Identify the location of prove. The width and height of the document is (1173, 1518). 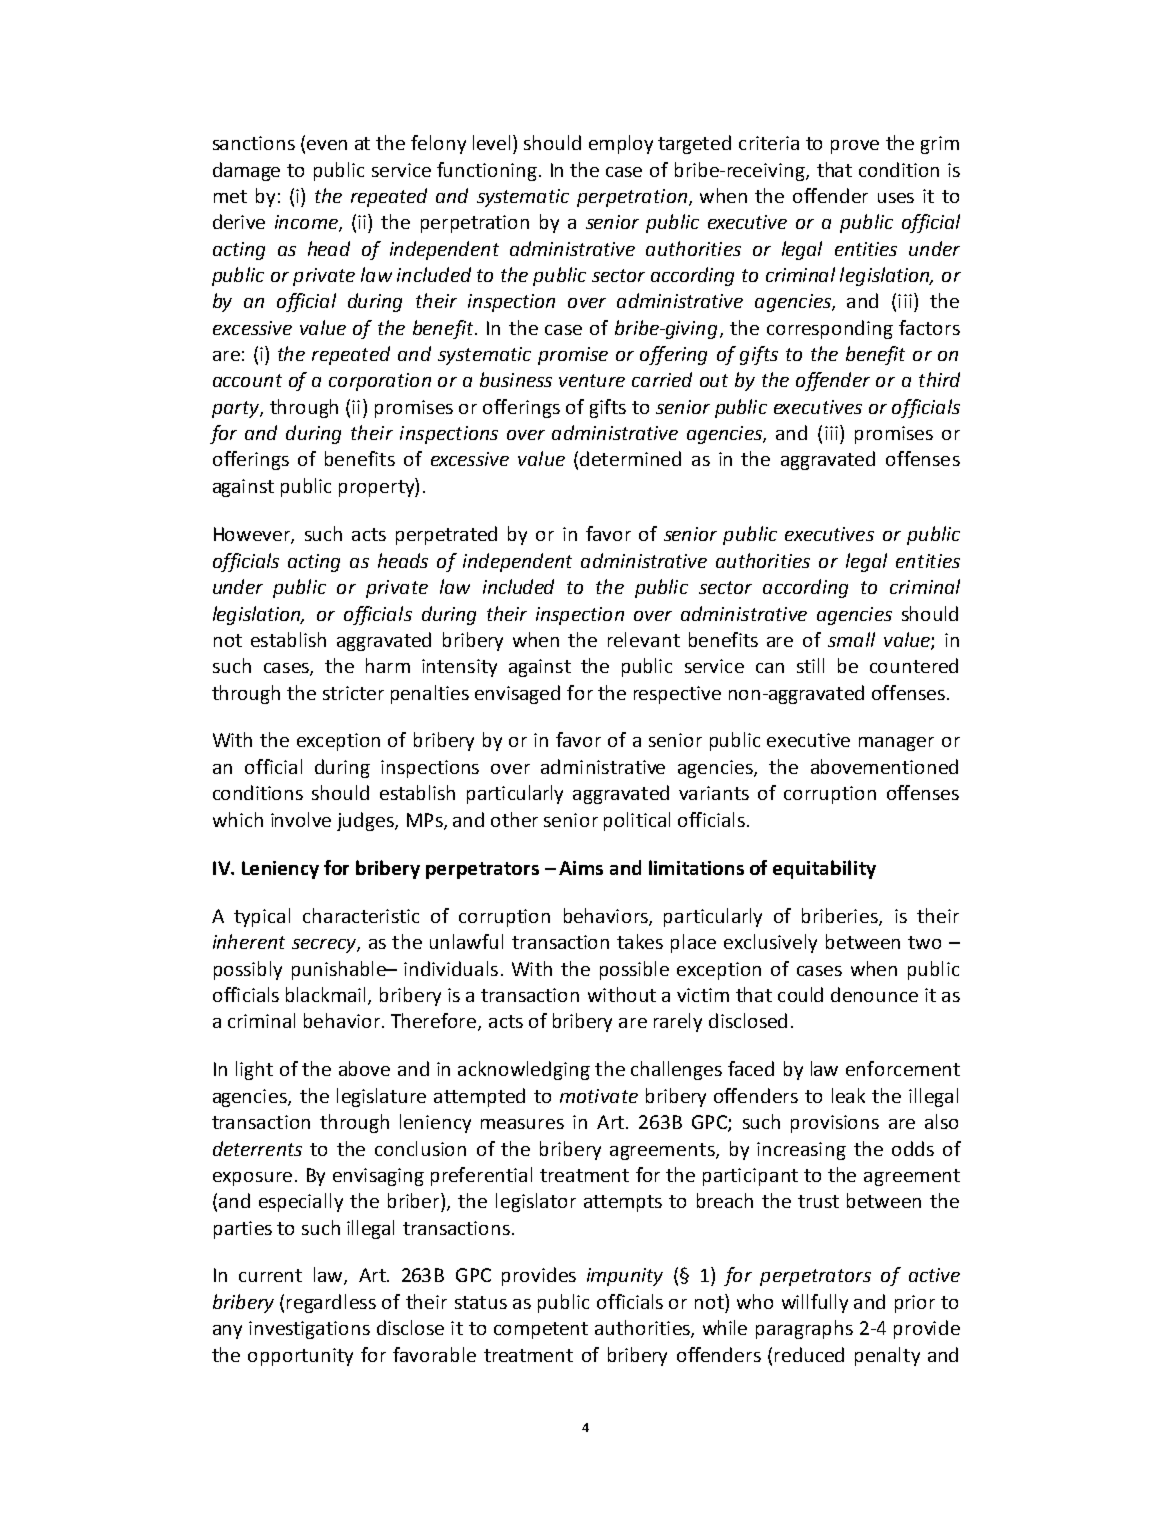
(855, 147).
